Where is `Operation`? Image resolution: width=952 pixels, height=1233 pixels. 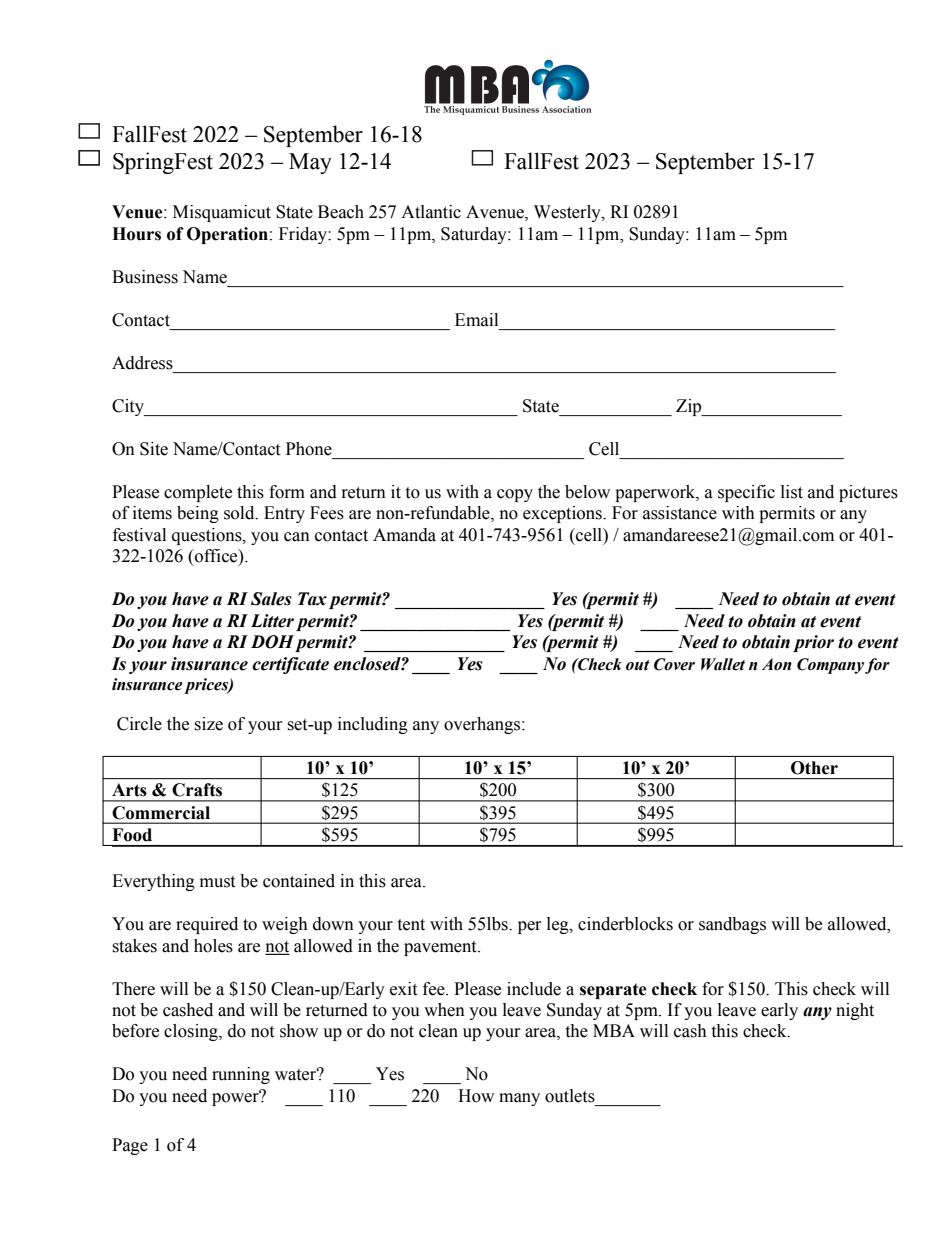 Operation is located at coordinates (227, 235).
